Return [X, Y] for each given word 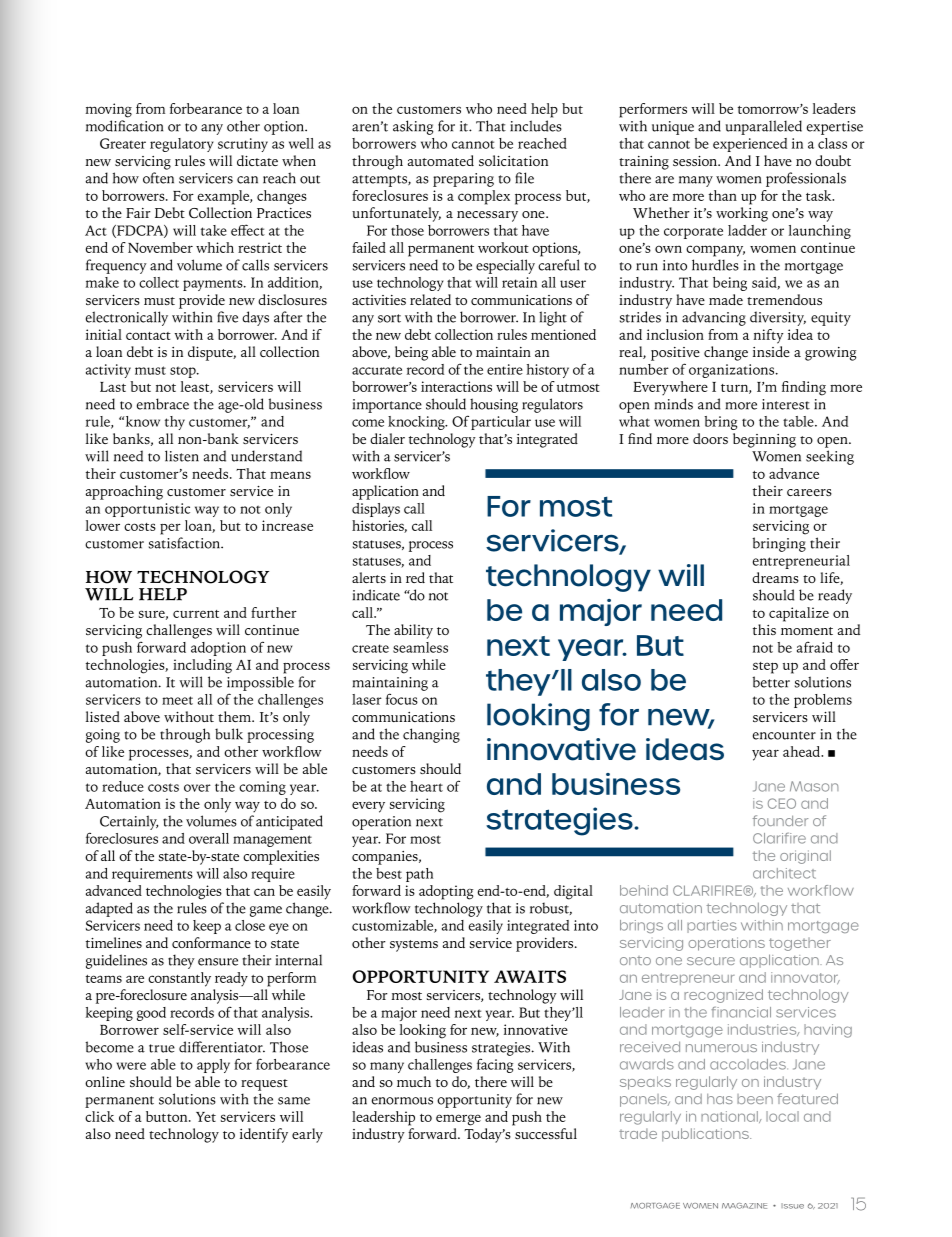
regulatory [182, 145]
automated [441, 160]
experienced [750, 145]
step [765, 668]
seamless [420, 647]
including [202, 666]
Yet [206, 1117]
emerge [458, 1120]
